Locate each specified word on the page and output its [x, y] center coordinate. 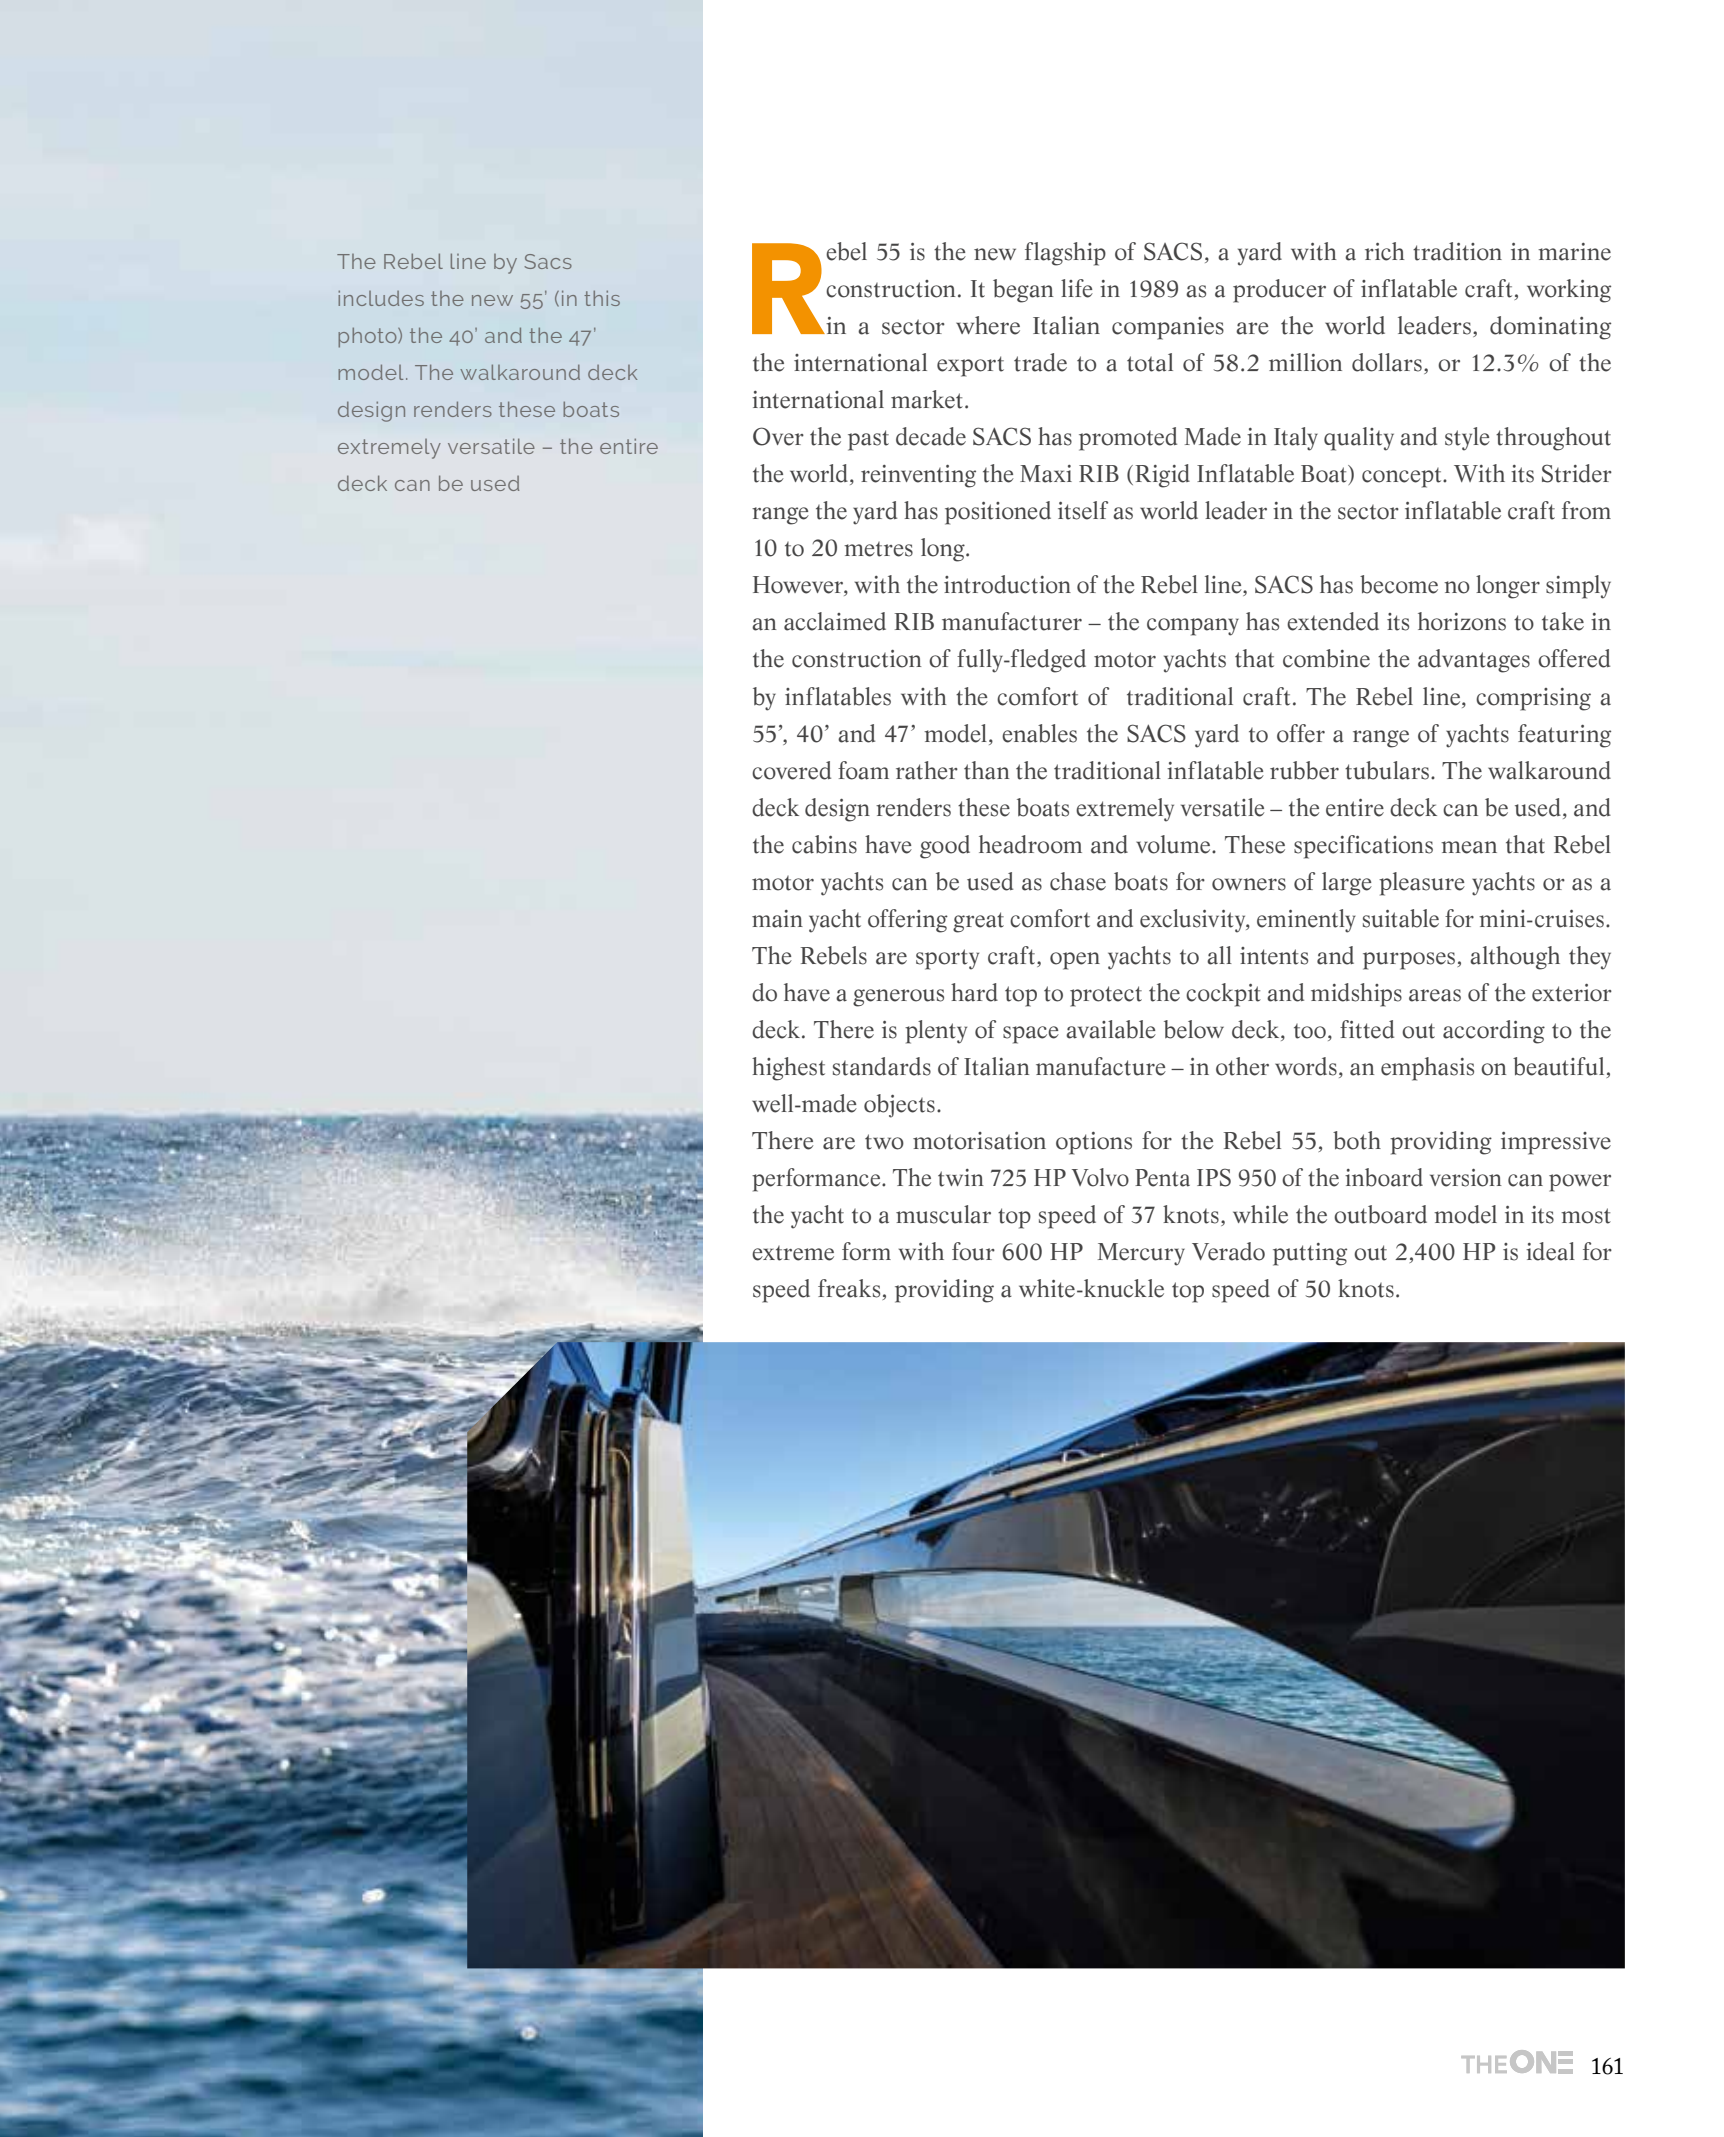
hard [974, 992]
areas [1435, 995]
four [973, 1251]
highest [788, 1069]
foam [863, 770]
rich [1384, 251]
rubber [1304, 770]
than [986, 770]
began [1023, 291]
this [602, 298]
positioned [998, 513]
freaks [849, 1288]
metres [878, 549]
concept [1403, 478]
